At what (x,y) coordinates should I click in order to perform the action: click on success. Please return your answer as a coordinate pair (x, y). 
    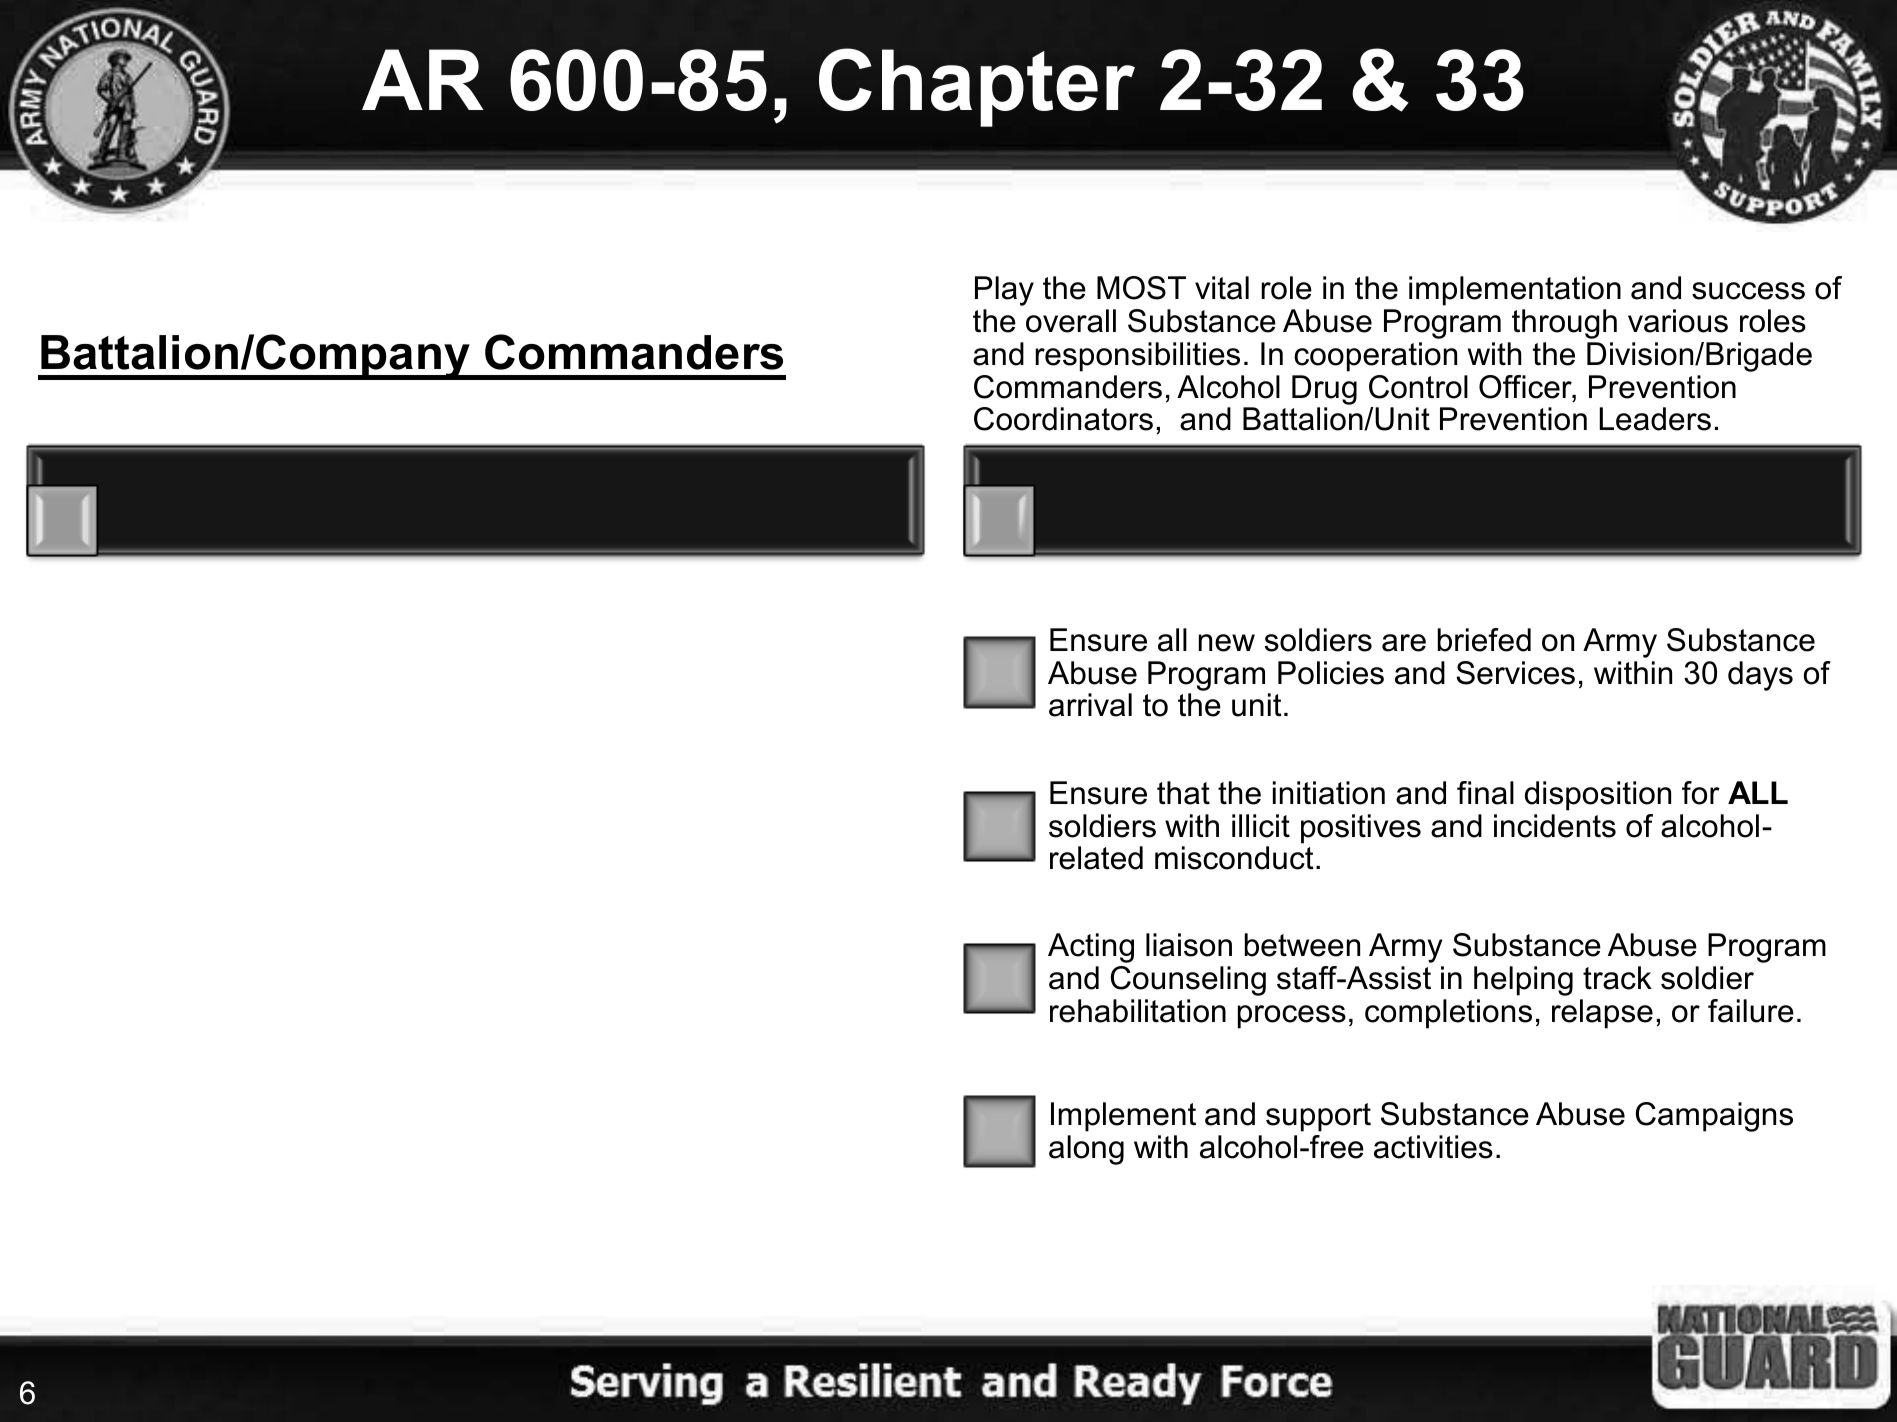
    Looking at the image, I should click on (1748, 291).
